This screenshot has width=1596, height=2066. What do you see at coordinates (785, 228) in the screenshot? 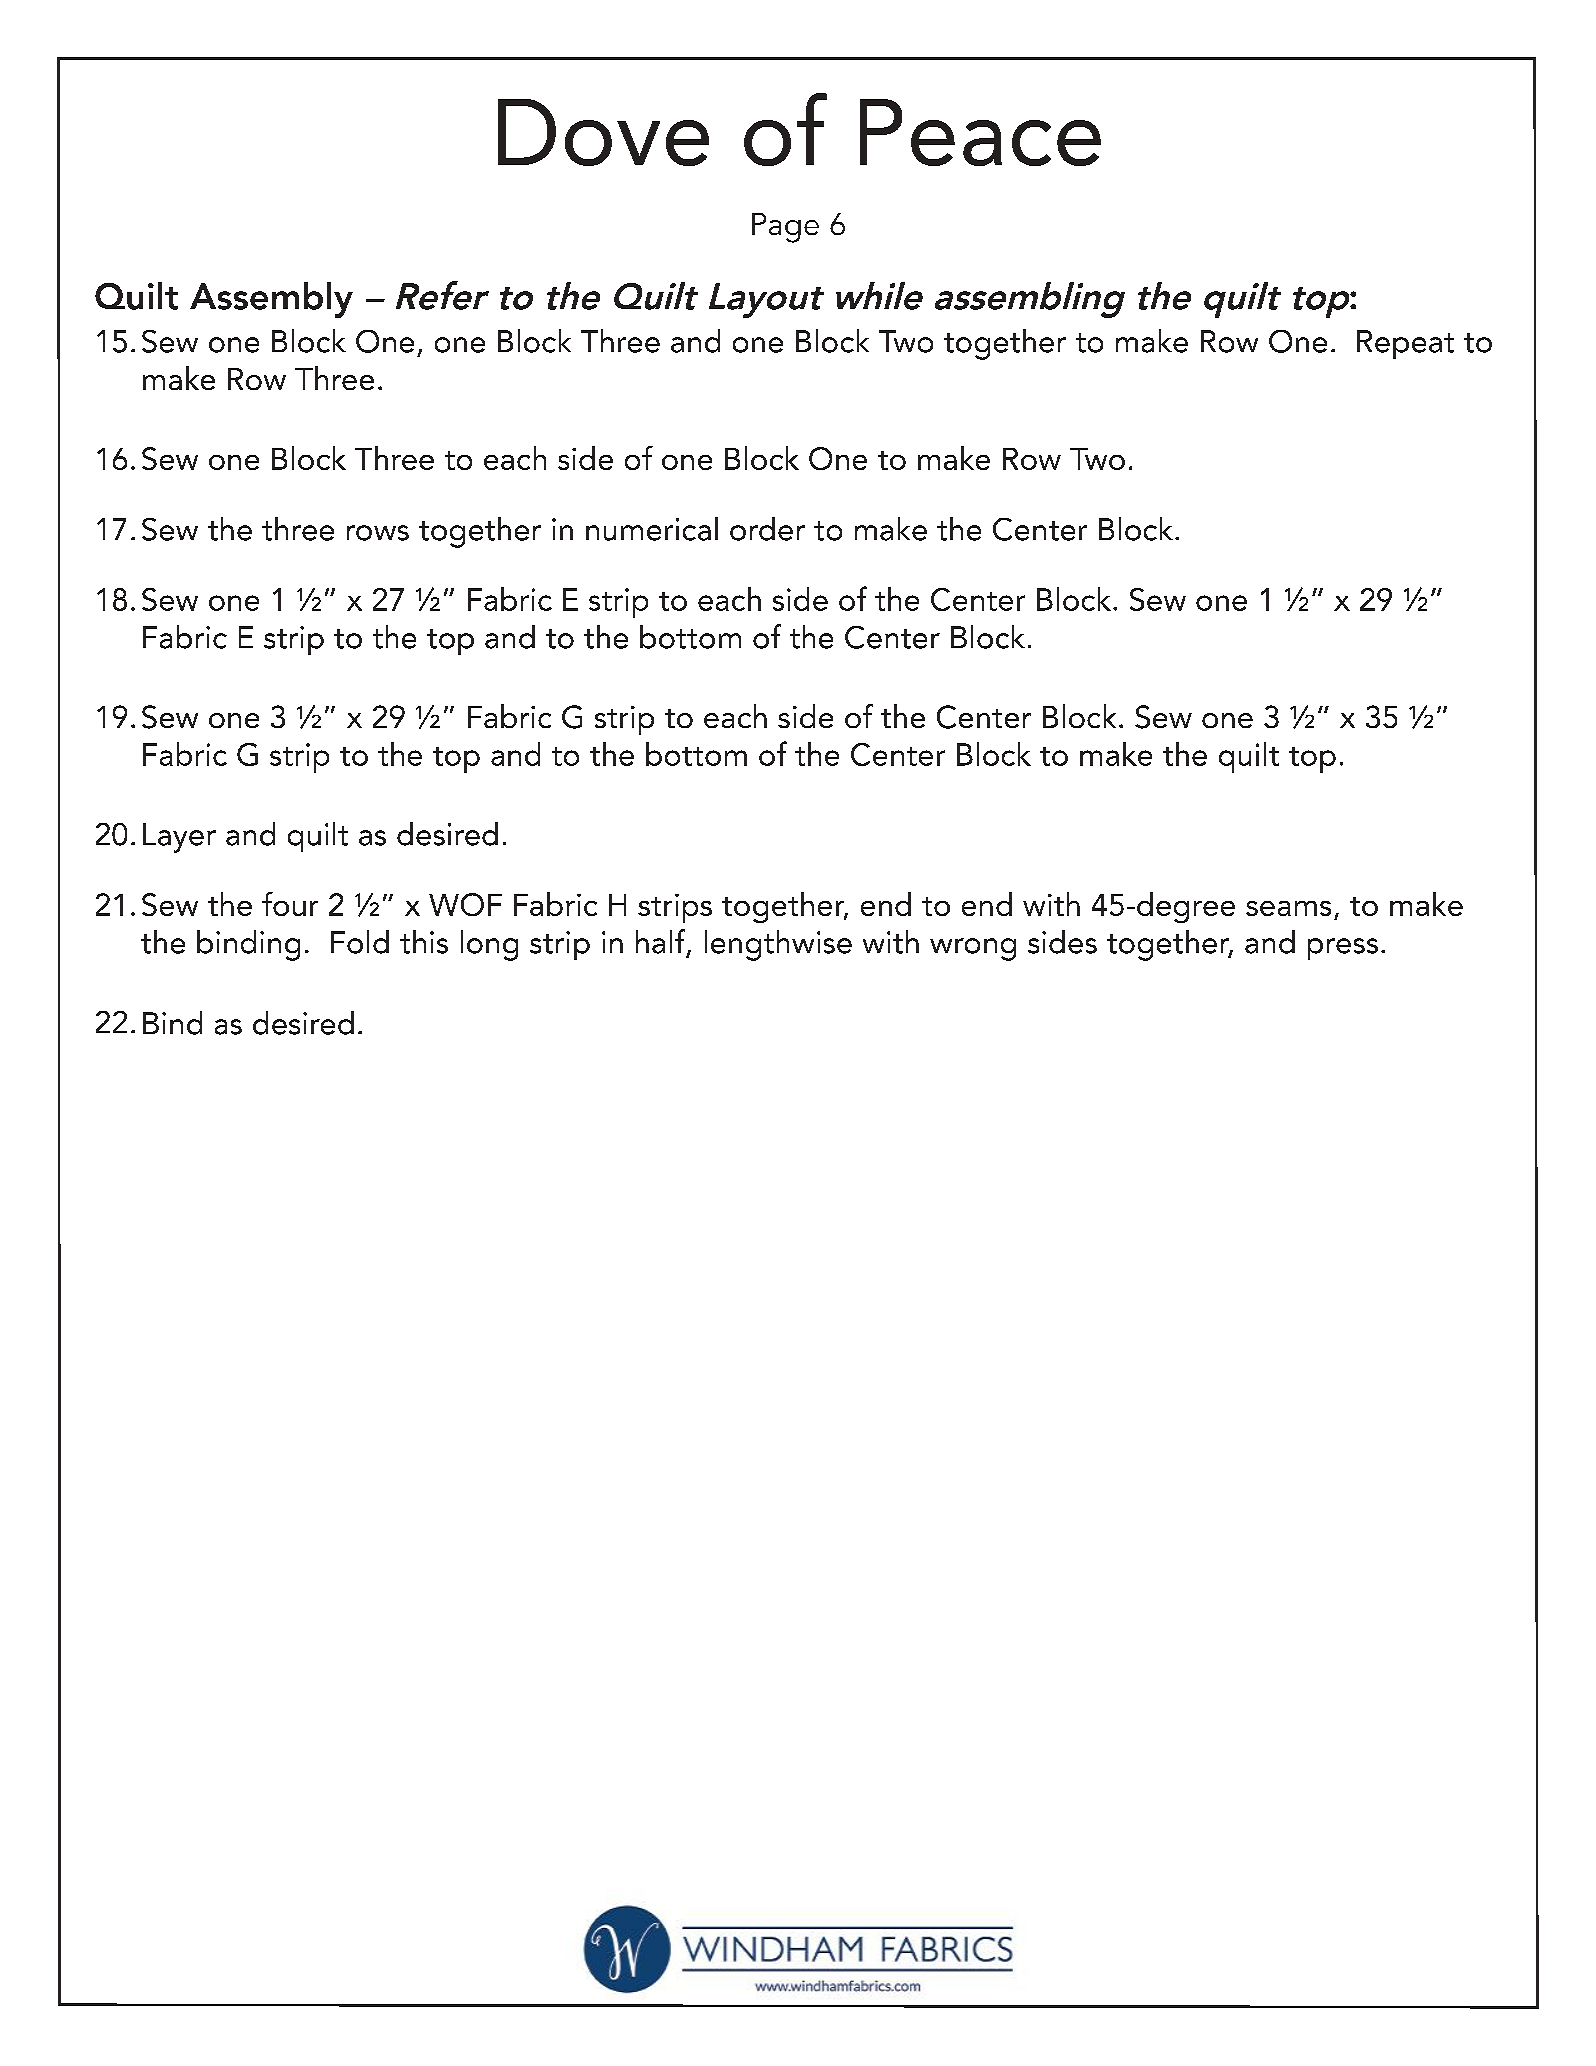
I see `Page` at bounding box center [785, 228].
